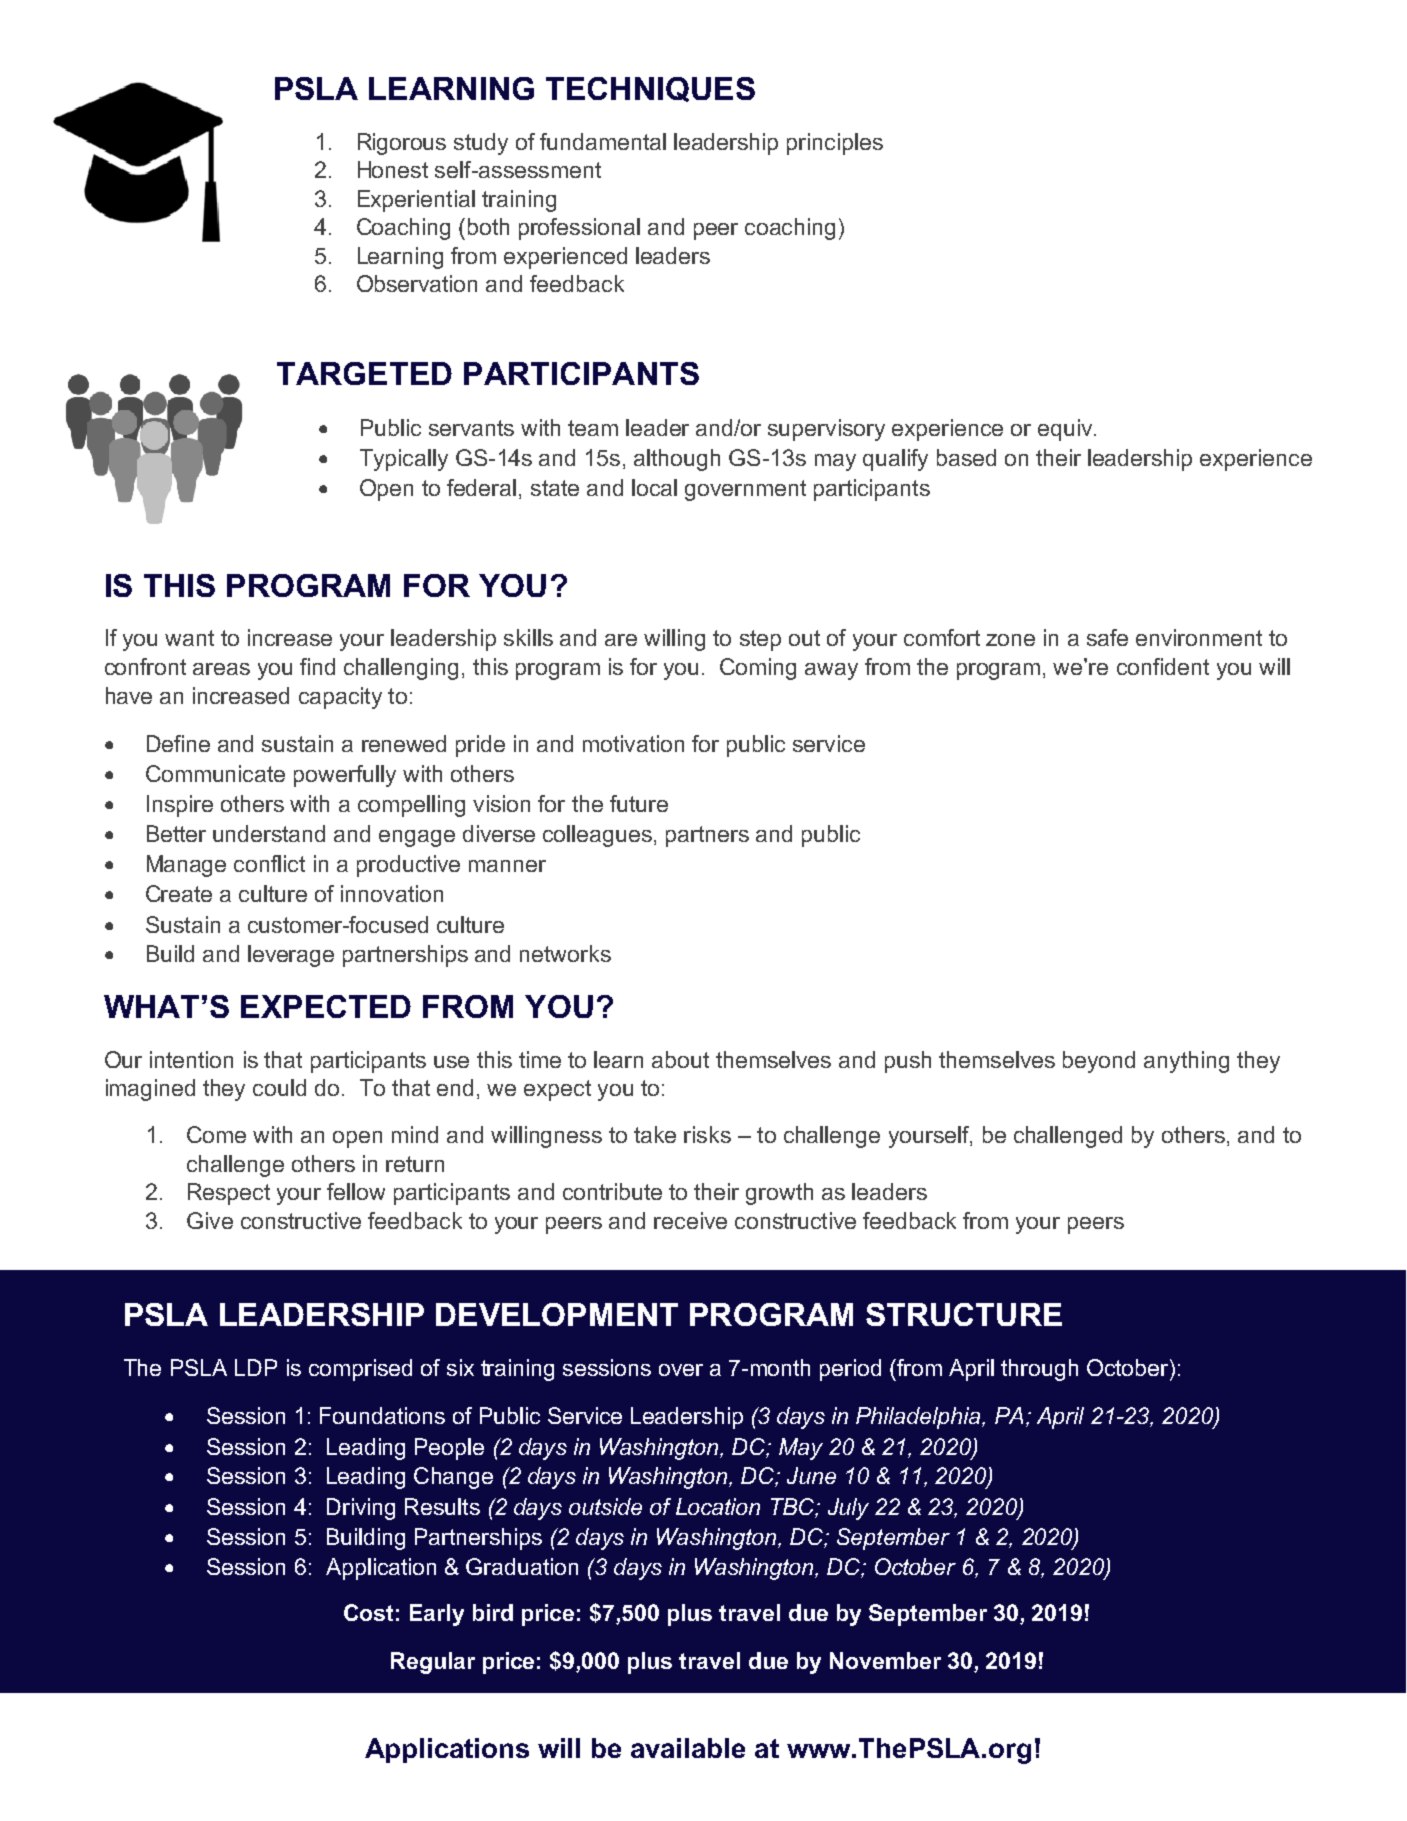 This document has width=1407, height=1821. What do you see at coordinates (688, 1748) in the document?
I see `available` at bounding box center [688, 1748].
